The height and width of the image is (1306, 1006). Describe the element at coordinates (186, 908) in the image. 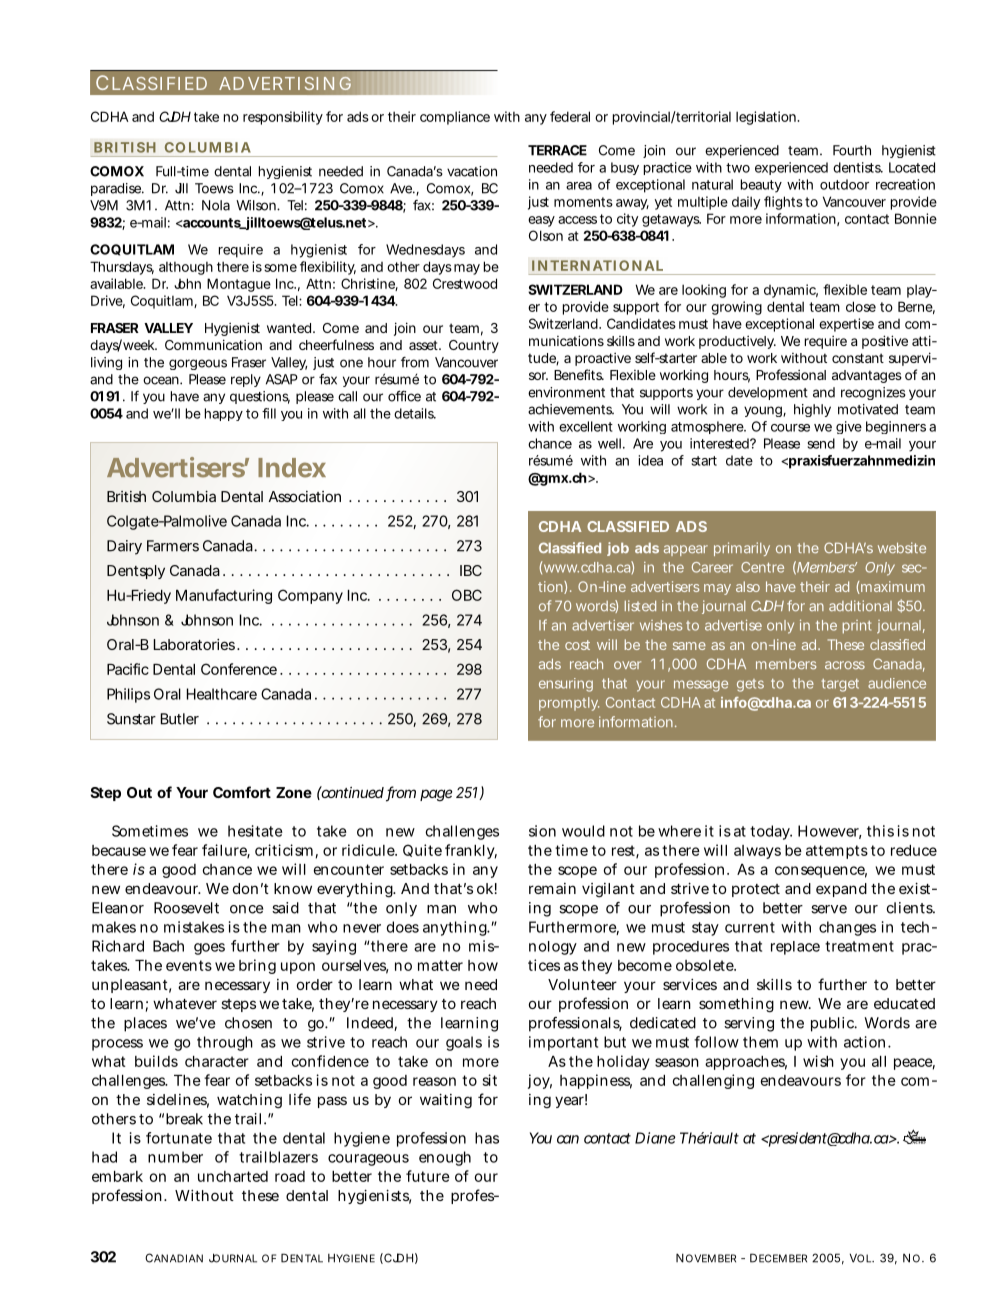

I see `Roosevelt` at that location.
